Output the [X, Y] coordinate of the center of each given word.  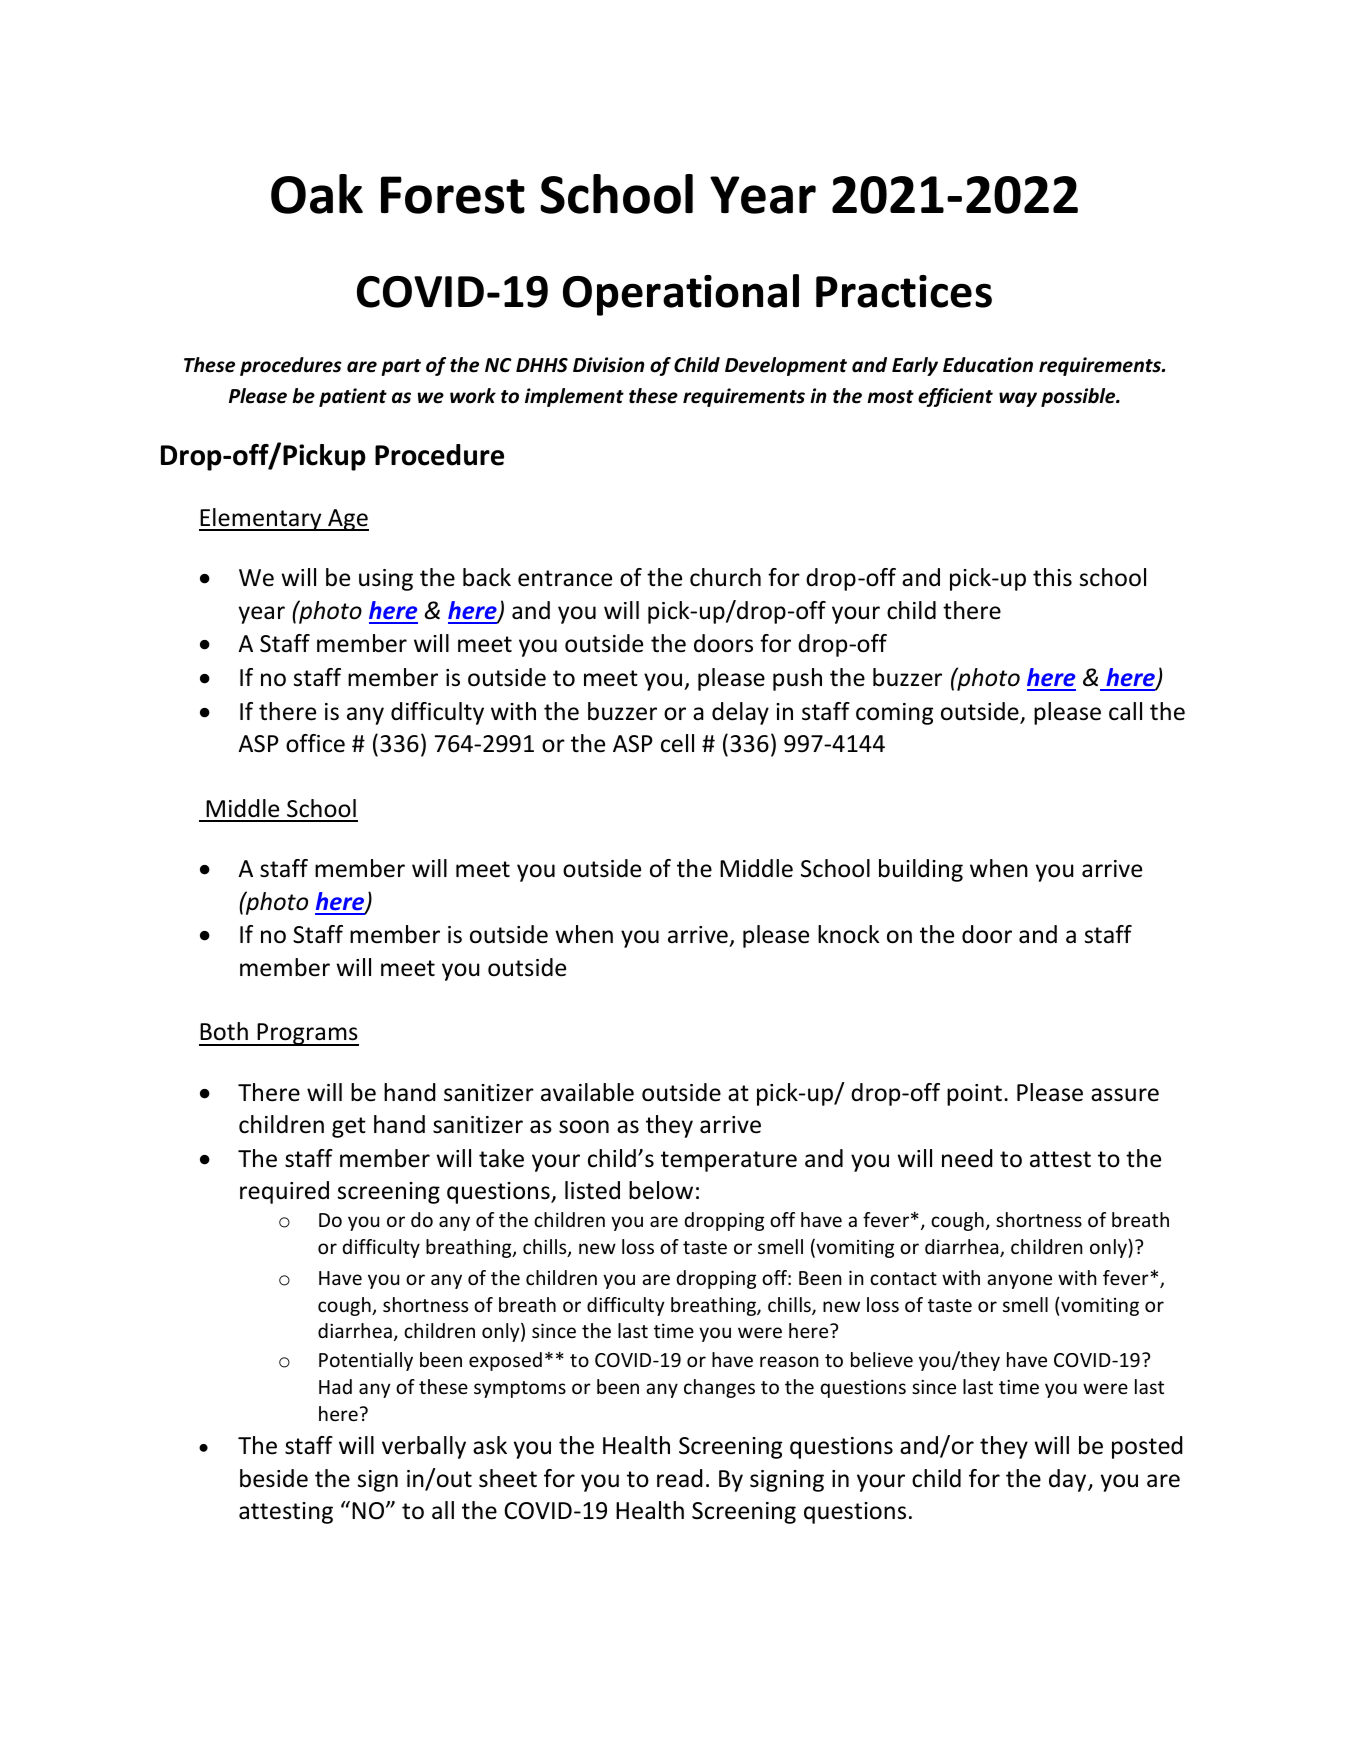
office [315, 743]
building [921, 870]
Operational [681, 295]
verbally [424, 1447]
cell [677, 743]
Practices [904, 291]
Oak [317, 194]
